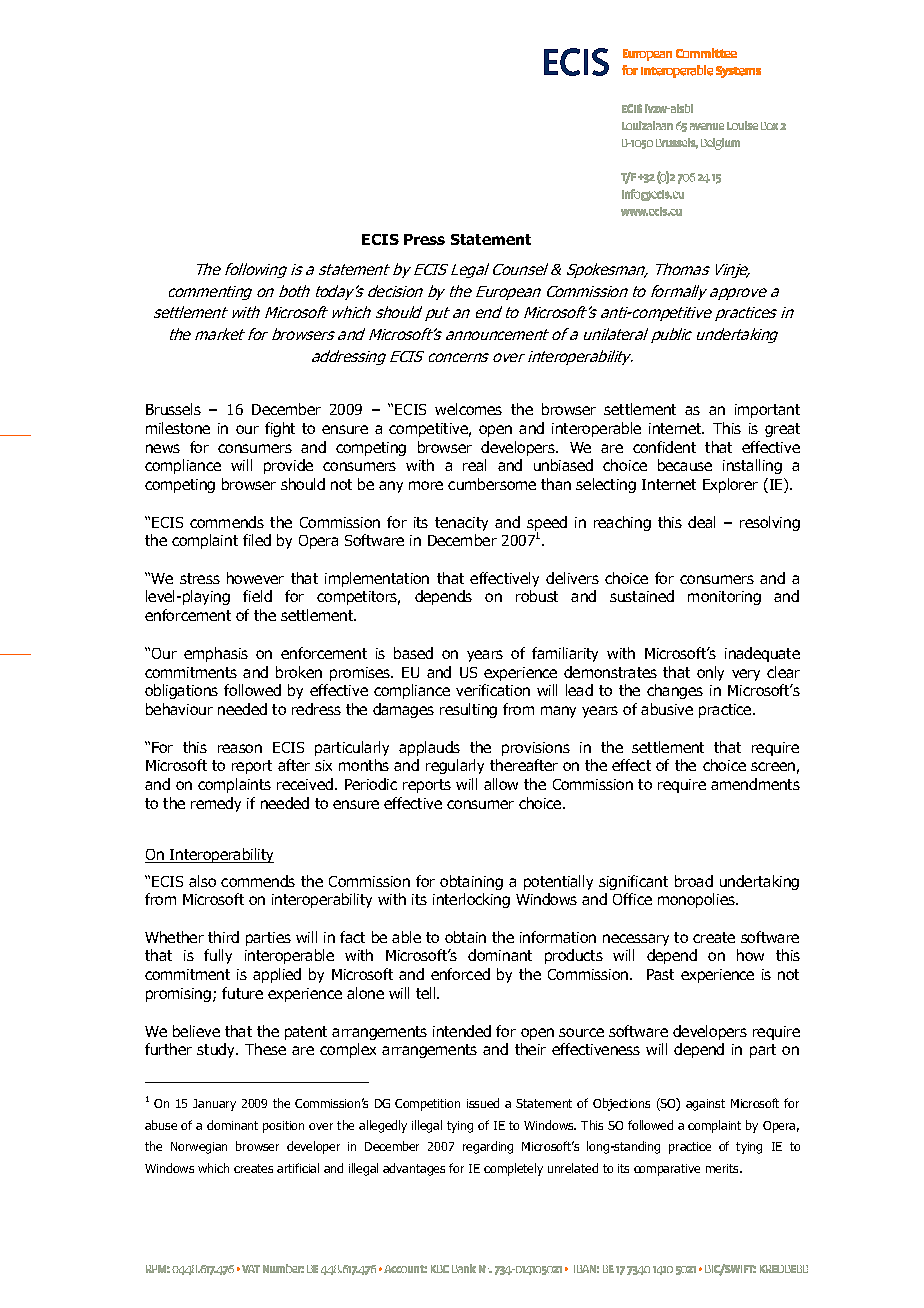 The image size is (924, 1308). Describe the element at coordinates (468, 710) in the screenshot. I see `resulting` at that location.
